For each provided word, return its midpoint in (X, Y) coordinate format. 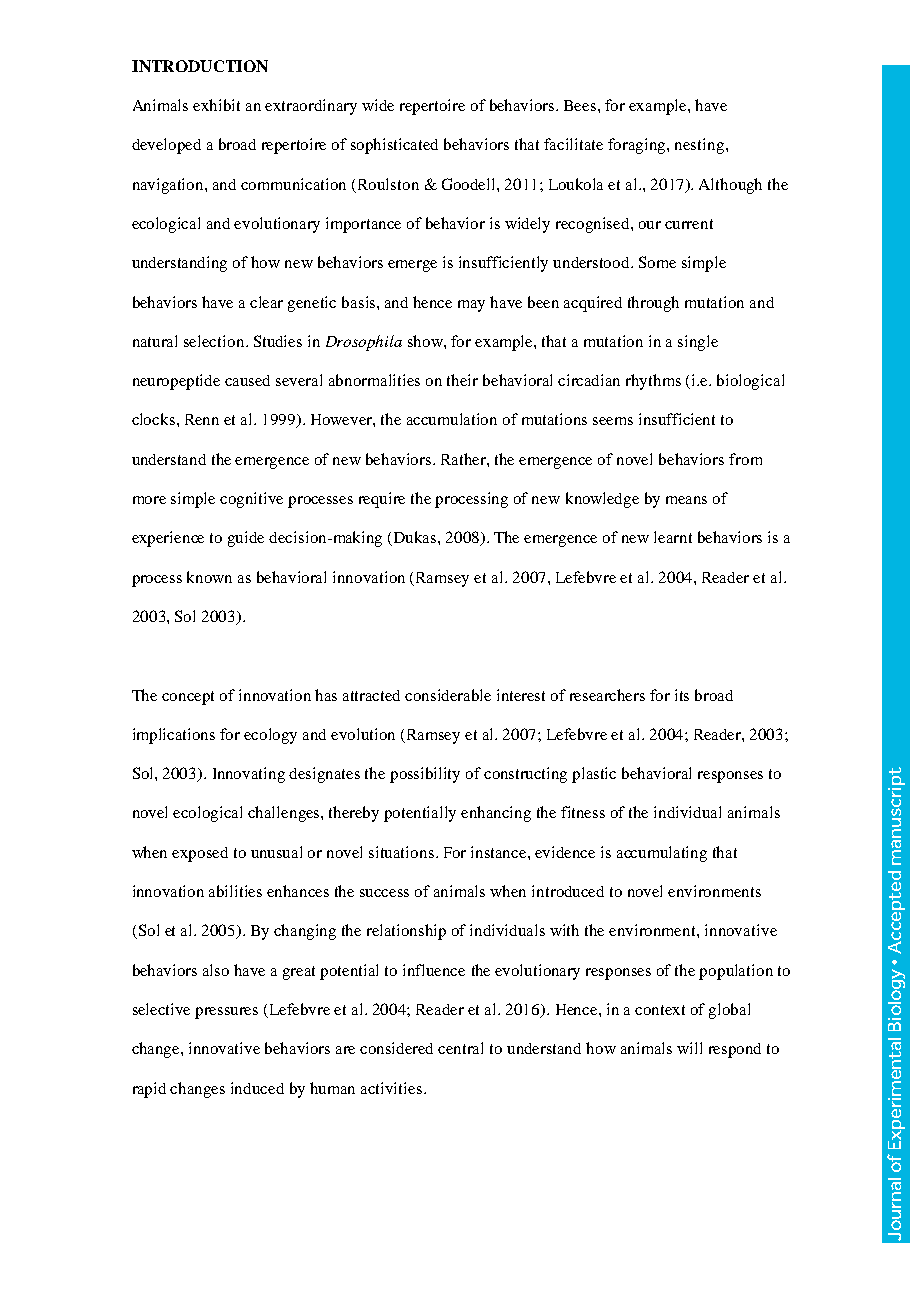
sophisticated (394, 146)
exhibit (216, 105)
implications (174, 736)
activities (391, 1088)
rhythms (653, 382)
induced (257, 1088)
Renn (202, 419)
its (682, 695)
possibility (425, 775)
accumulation (452, 419)
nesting (699, 146)
